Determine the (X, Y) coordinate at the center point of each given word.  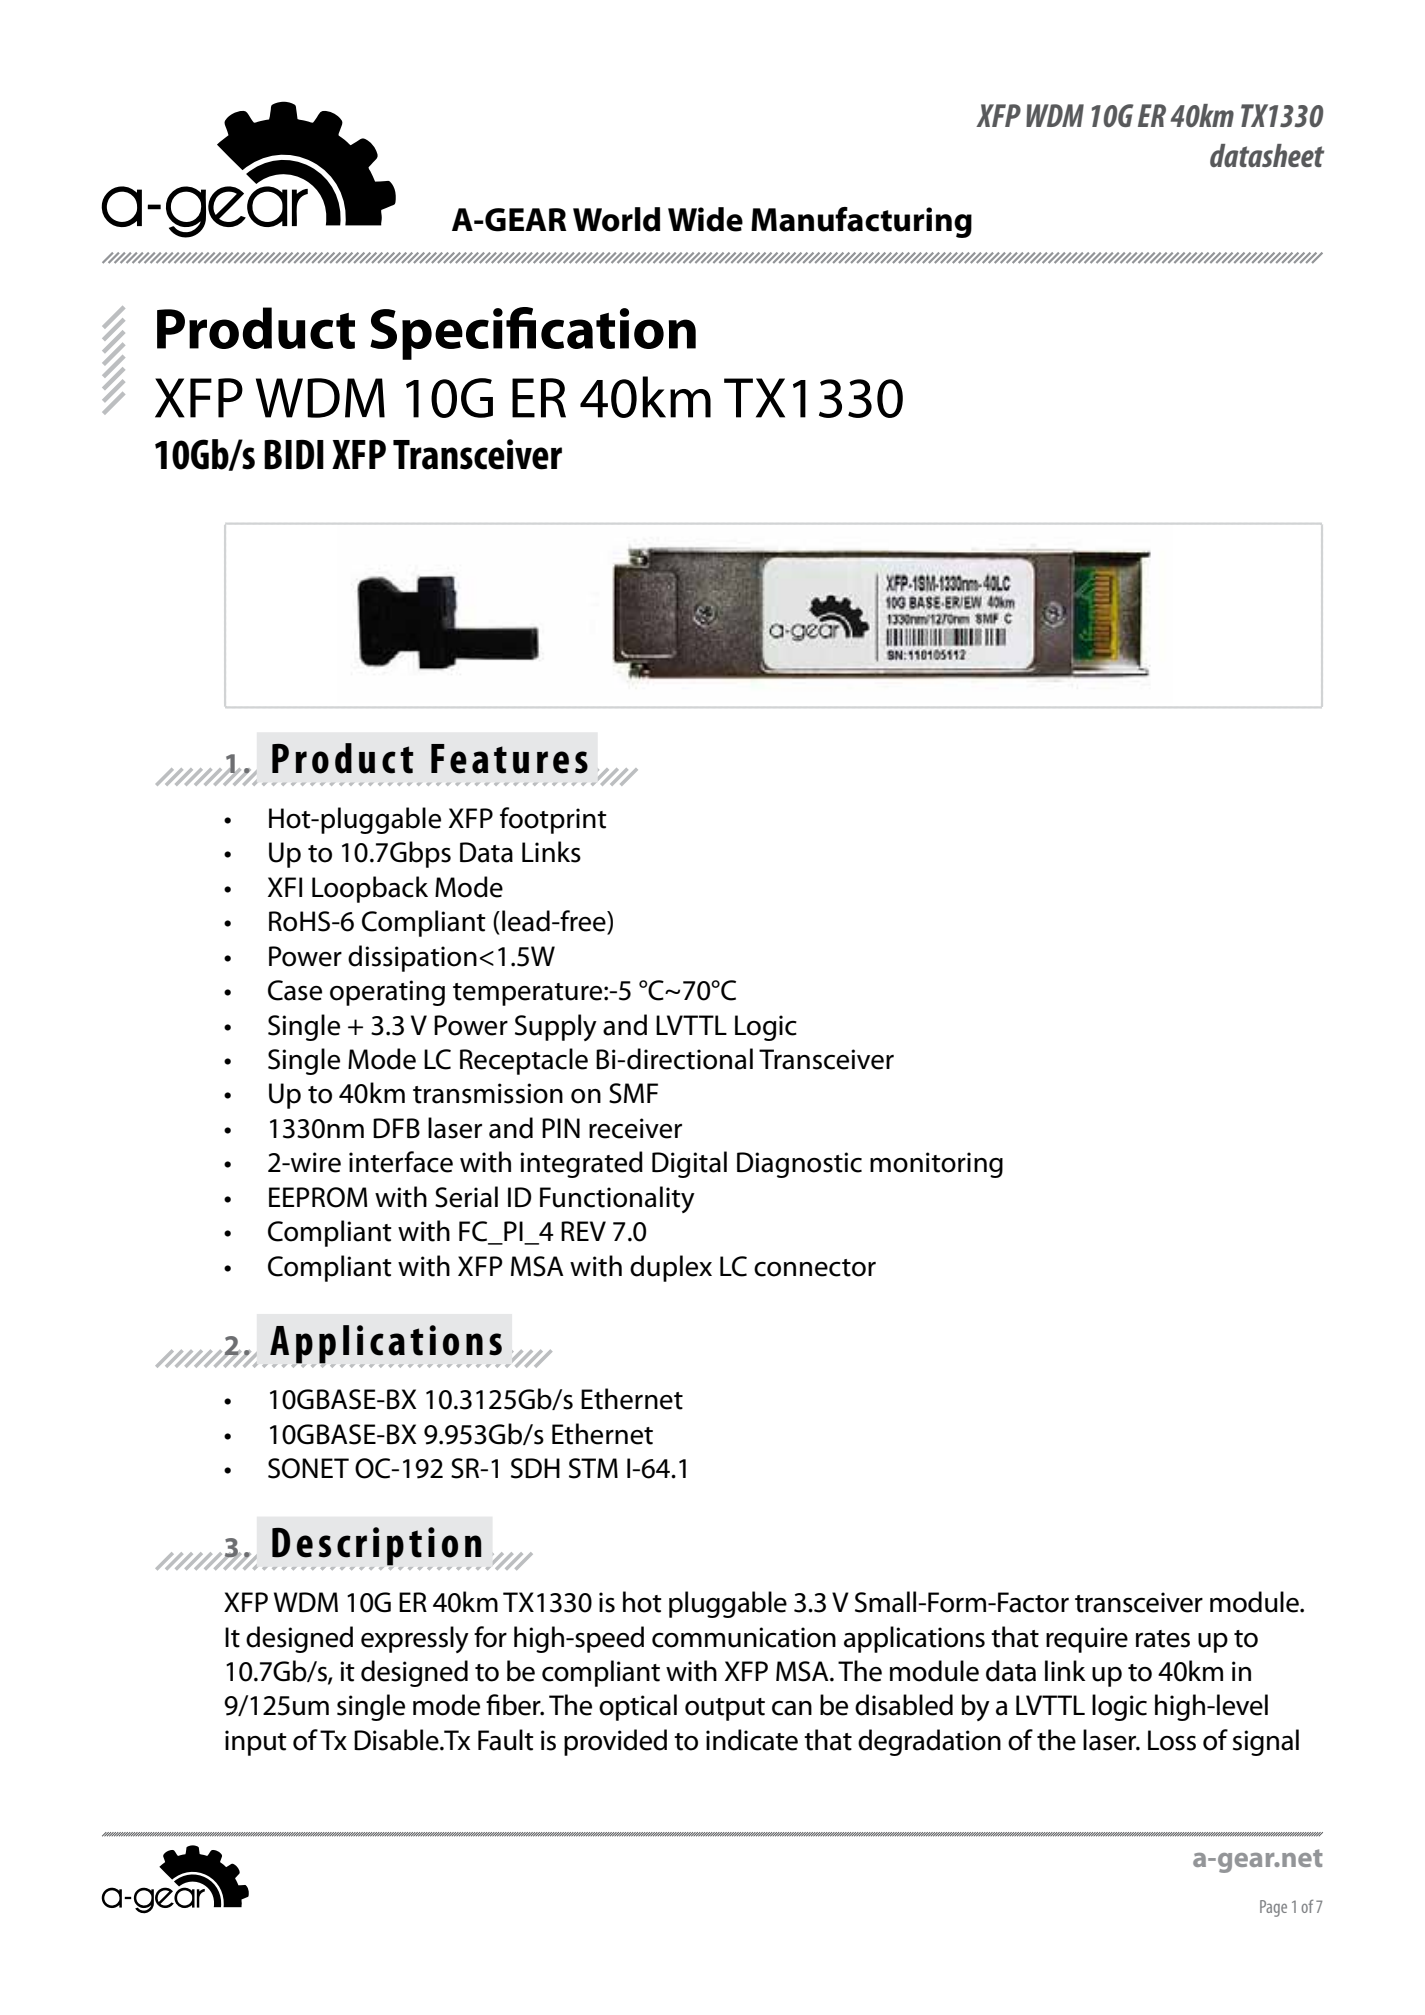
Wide (705, 219)
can (792, 1708)
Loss (1172, 1740)
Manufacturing (861, 222)
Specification (533, 333)
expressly (415, 1639)
